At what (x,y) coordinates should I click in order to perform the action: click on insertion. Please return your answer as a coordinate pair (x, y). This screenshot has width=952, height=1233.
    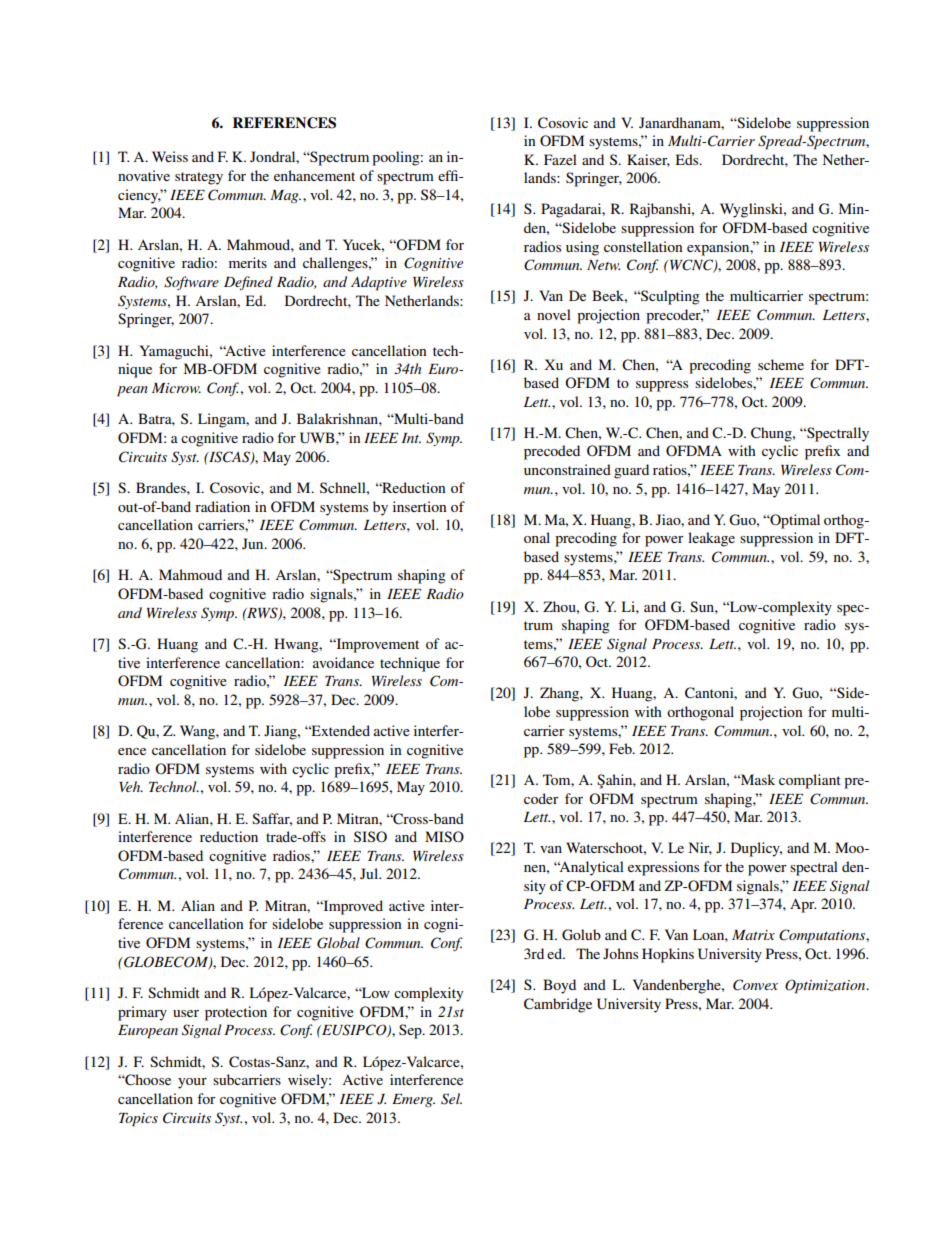
    Looking at the image, I should click on (420, 506).
